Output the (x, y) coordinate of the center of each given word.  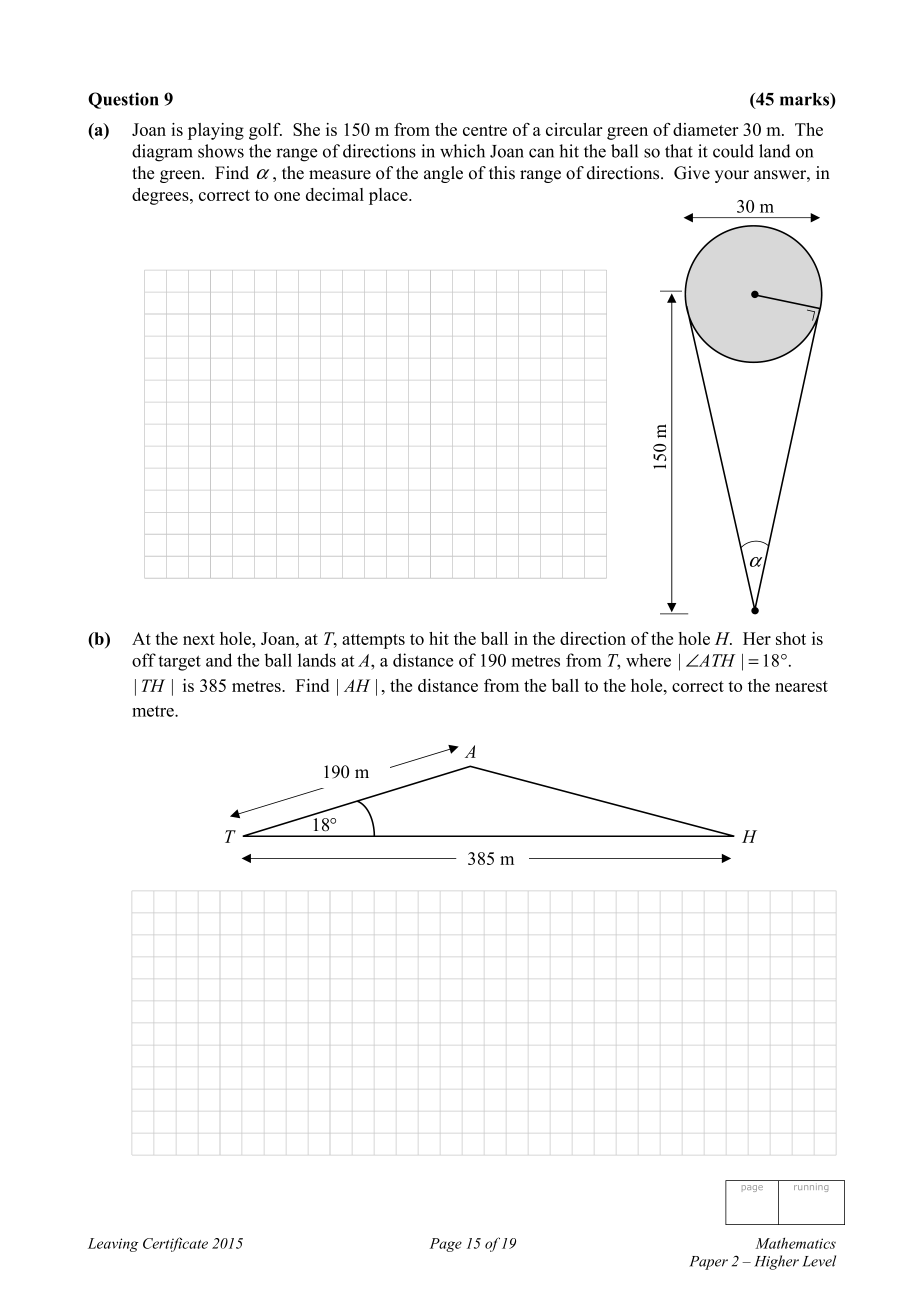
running (811, 1188)
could (733, 151)
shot (791, 638)
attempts (373, 641)
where (648, 660)
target (179, 663)
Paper (708, 1263)
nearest (801, 686)
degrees (161, 196)
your (732, 176)
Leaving (113, 1245)
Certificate (175, 1244)
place (389, 196)
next (199, 639)
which (462, 151)
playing (216, 131)
